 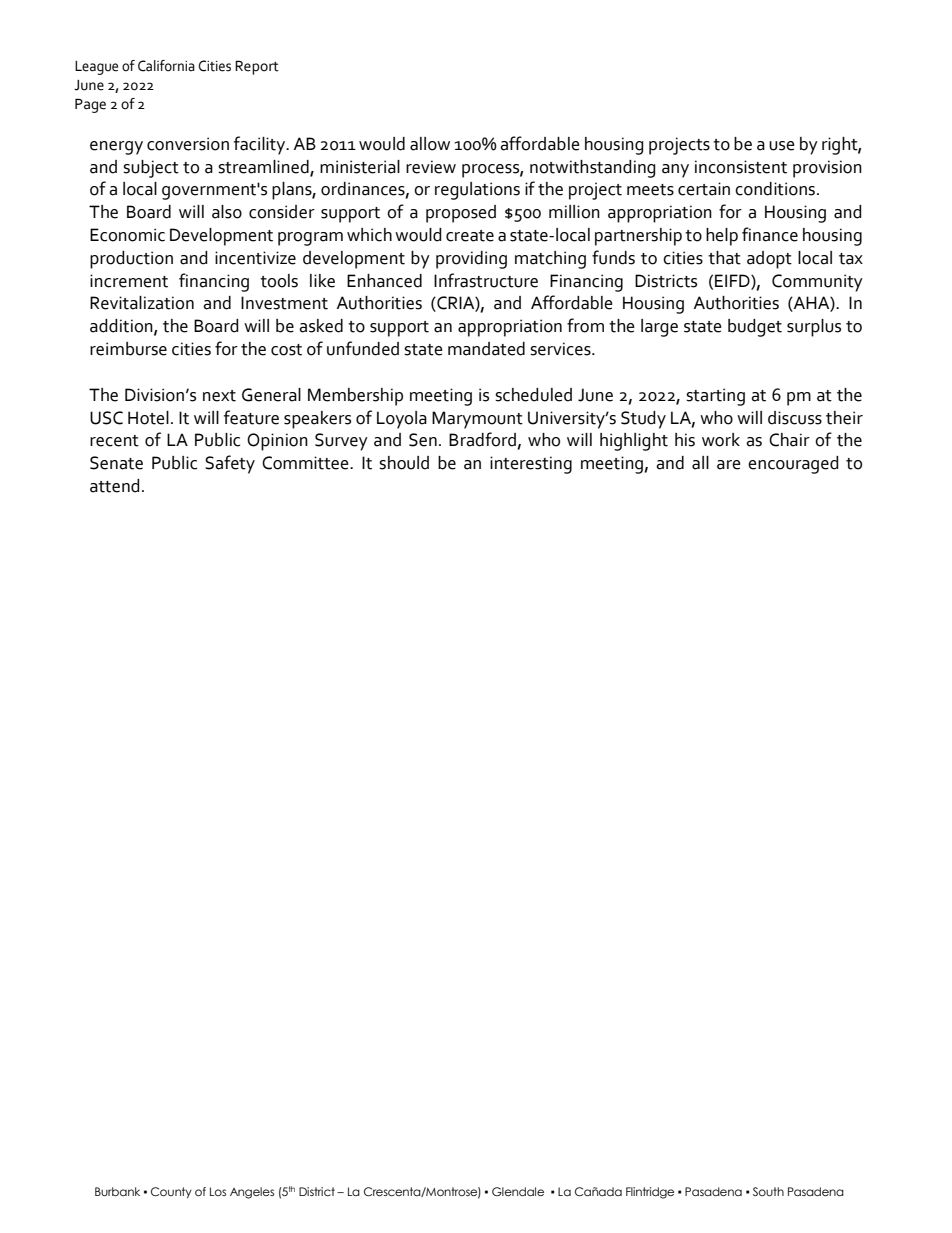 What do you see at coordinates (789, 440) in the screenshot?
I see `Chair` at bounding box center [789, 440].
